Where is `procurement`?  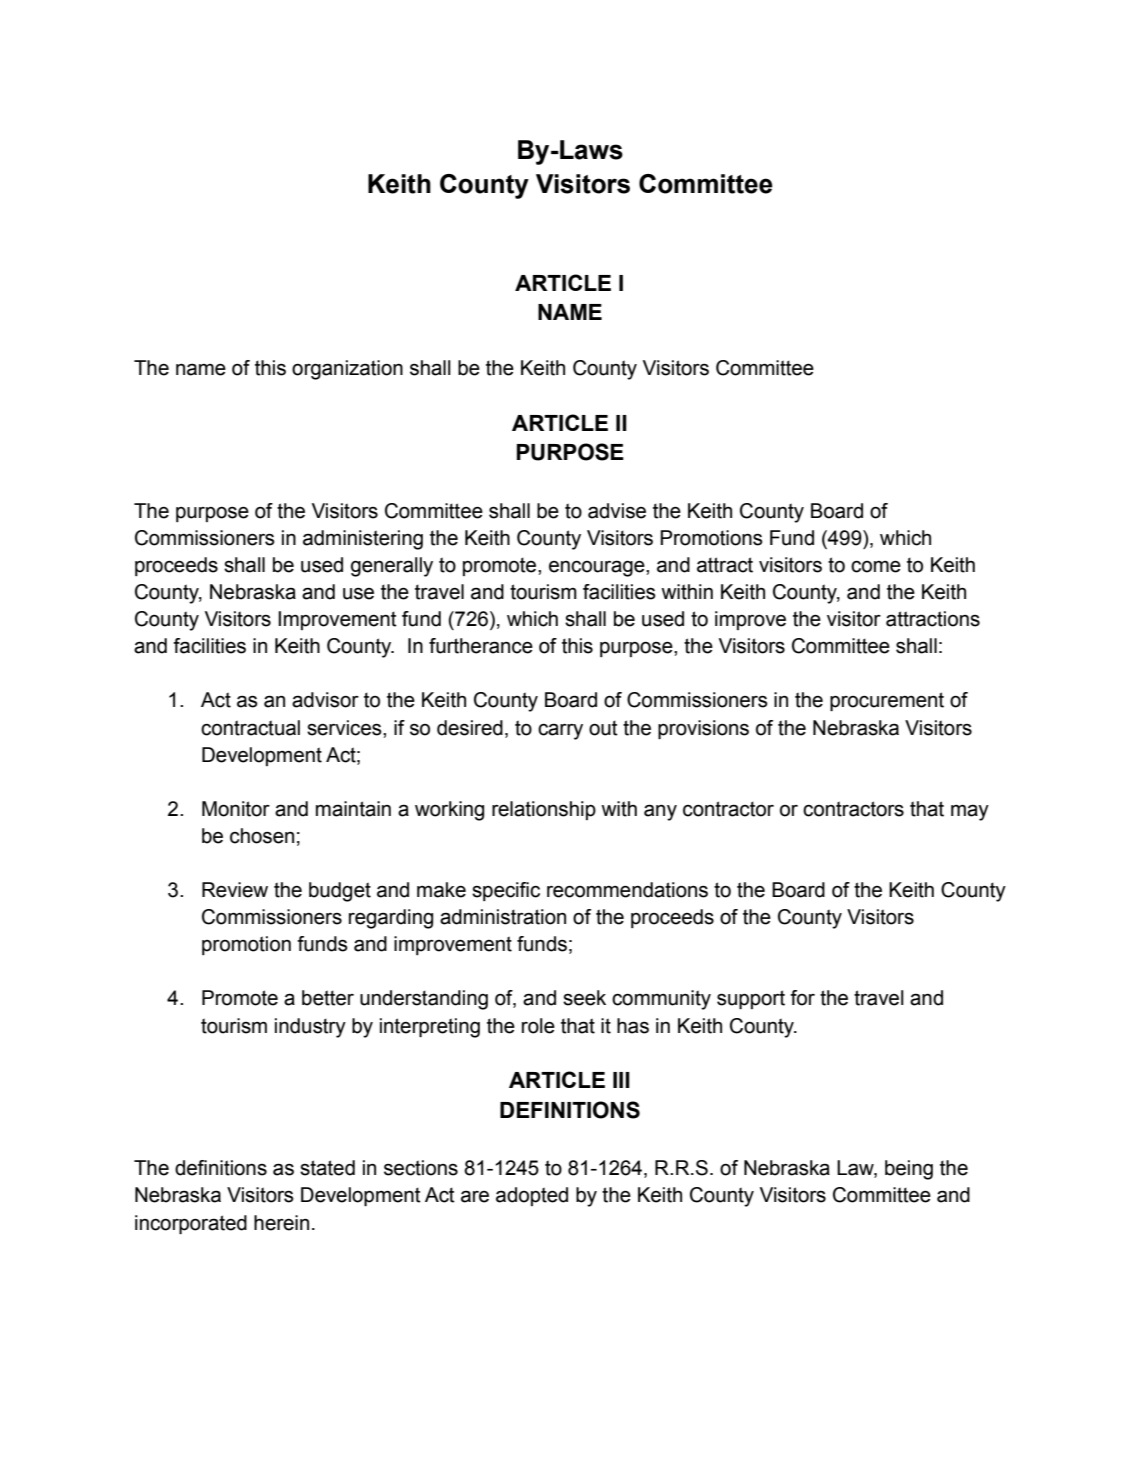
procurement is located at coordinates (887, 701).
